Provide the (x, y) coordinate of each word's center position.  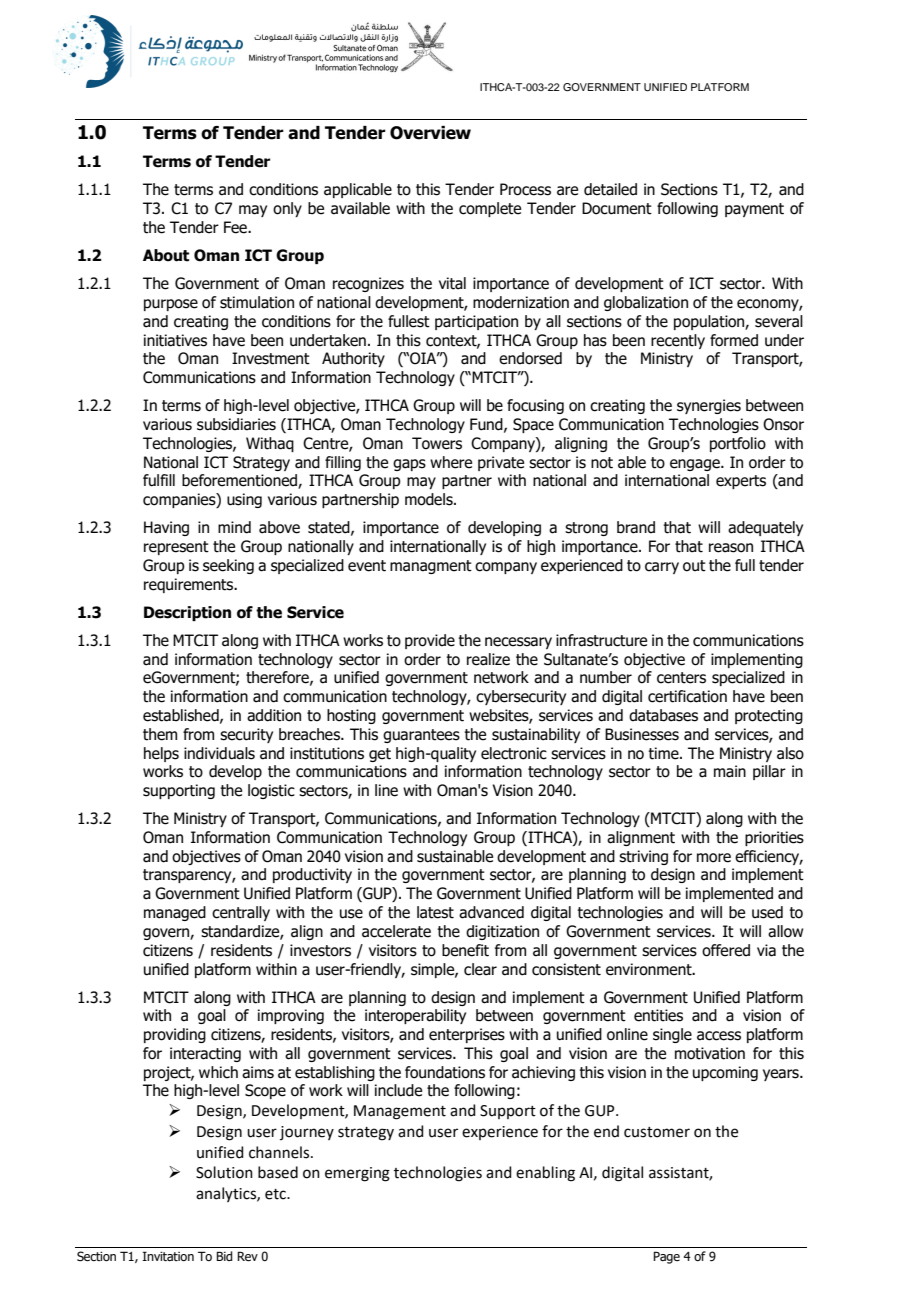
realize (488, 659)
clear (480, 969)
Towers (437, 443)
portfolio (738, 444)
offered (726, 950)
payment (754, 210)
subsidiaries (236, 424)
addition (274, 715)
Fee (237, 227)
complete (490, 209)
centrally (241, 913)
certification (687, 696)
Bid (224, 1256)
